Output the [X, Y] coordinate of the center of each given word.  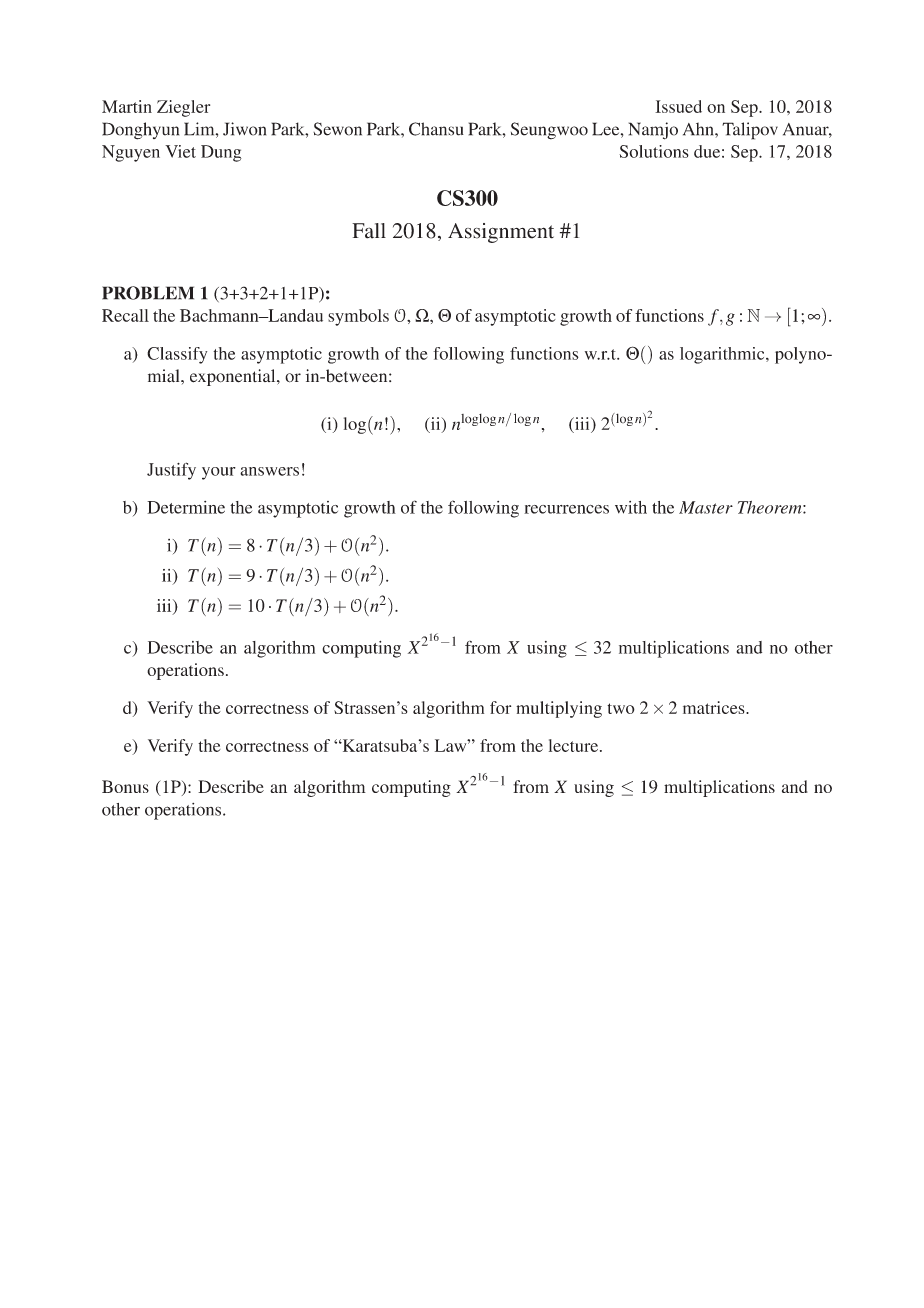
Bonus [125, 786]
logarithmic [723, 355]
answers [269, 471]
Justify [171, 471]
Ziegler [183, 108]
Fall [369, 231]
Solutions [654, 151]
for [500, 707]
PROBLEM [148, 293]
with [631, 507]
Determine [186, 507]
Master [706, 507]
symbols [358, 317]
